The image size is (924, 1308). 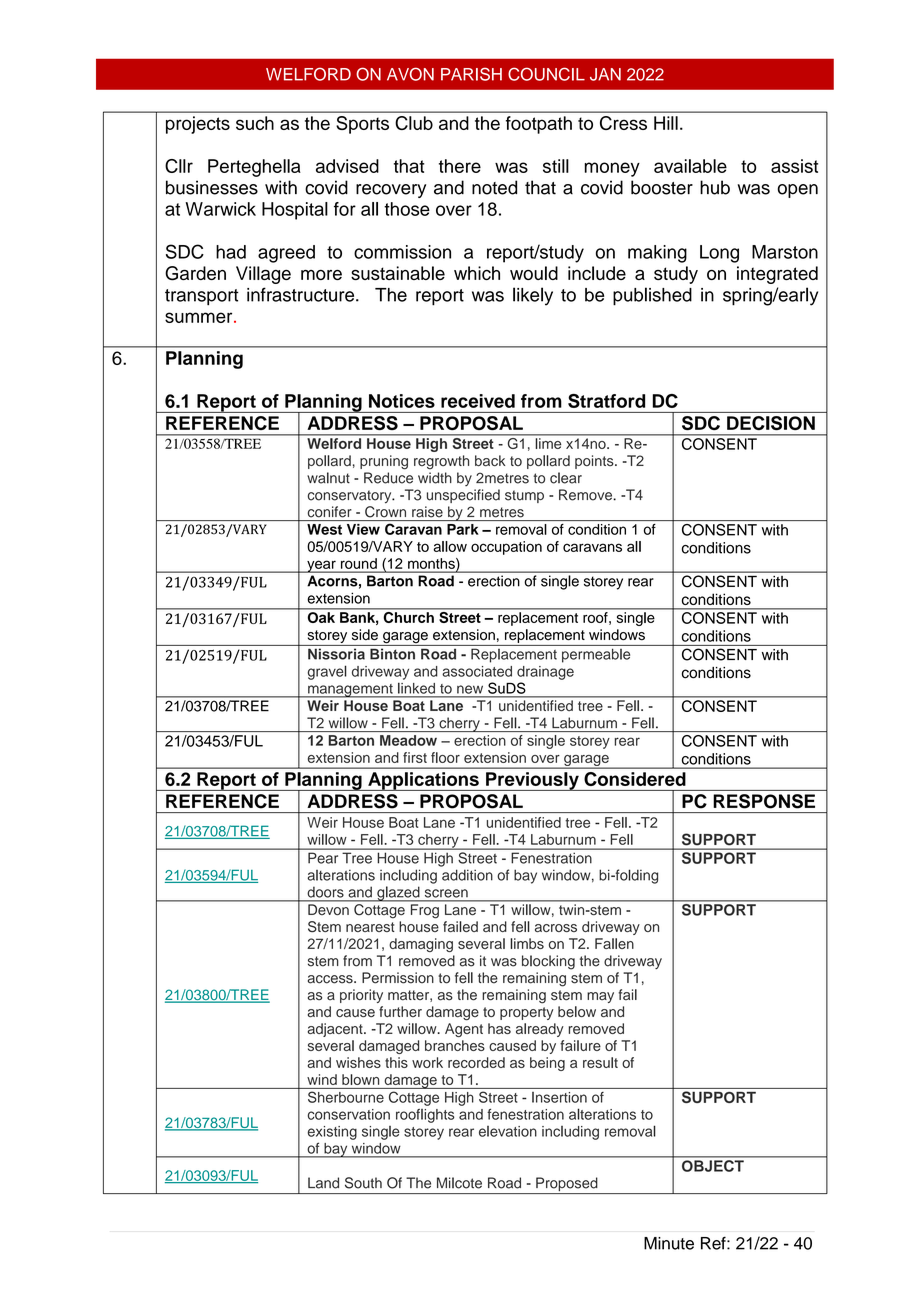 I want to click on such, so click(x=255, y=123).
